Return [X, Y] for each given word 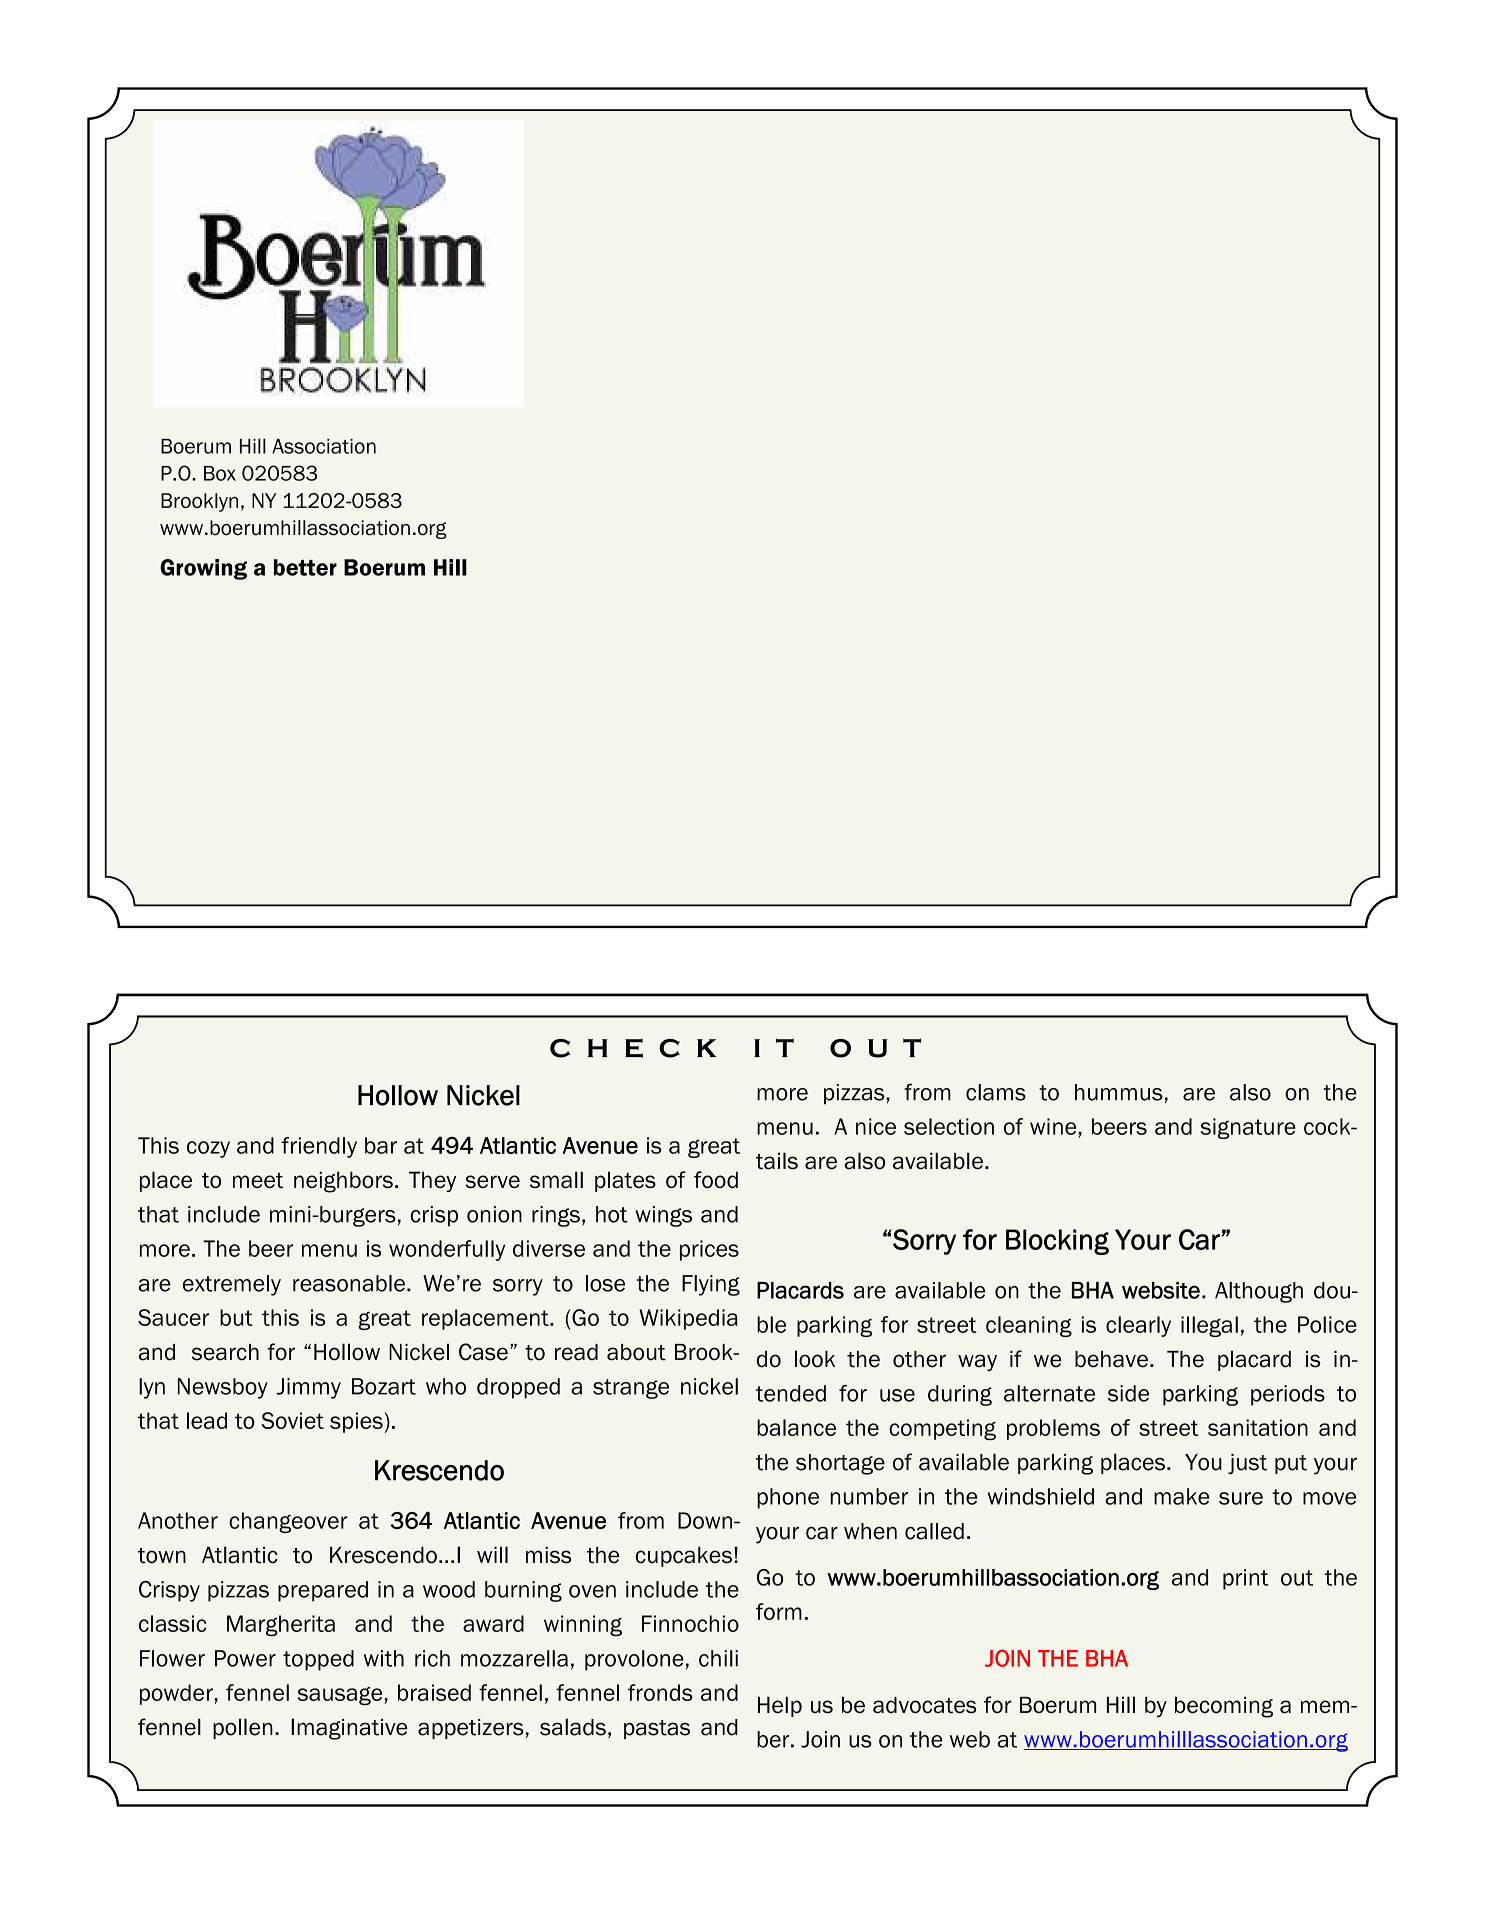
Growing [203, 569]
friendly [319, 1147]
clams [996, 1092]
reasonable [349, 1283]
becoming [1224, 1707]
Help [780, 1706]
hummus [1119, 1092]
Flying [711, 1285]
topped [318, 1660]
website [1161, 1290]
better [305, 567]
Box [220, 473]
